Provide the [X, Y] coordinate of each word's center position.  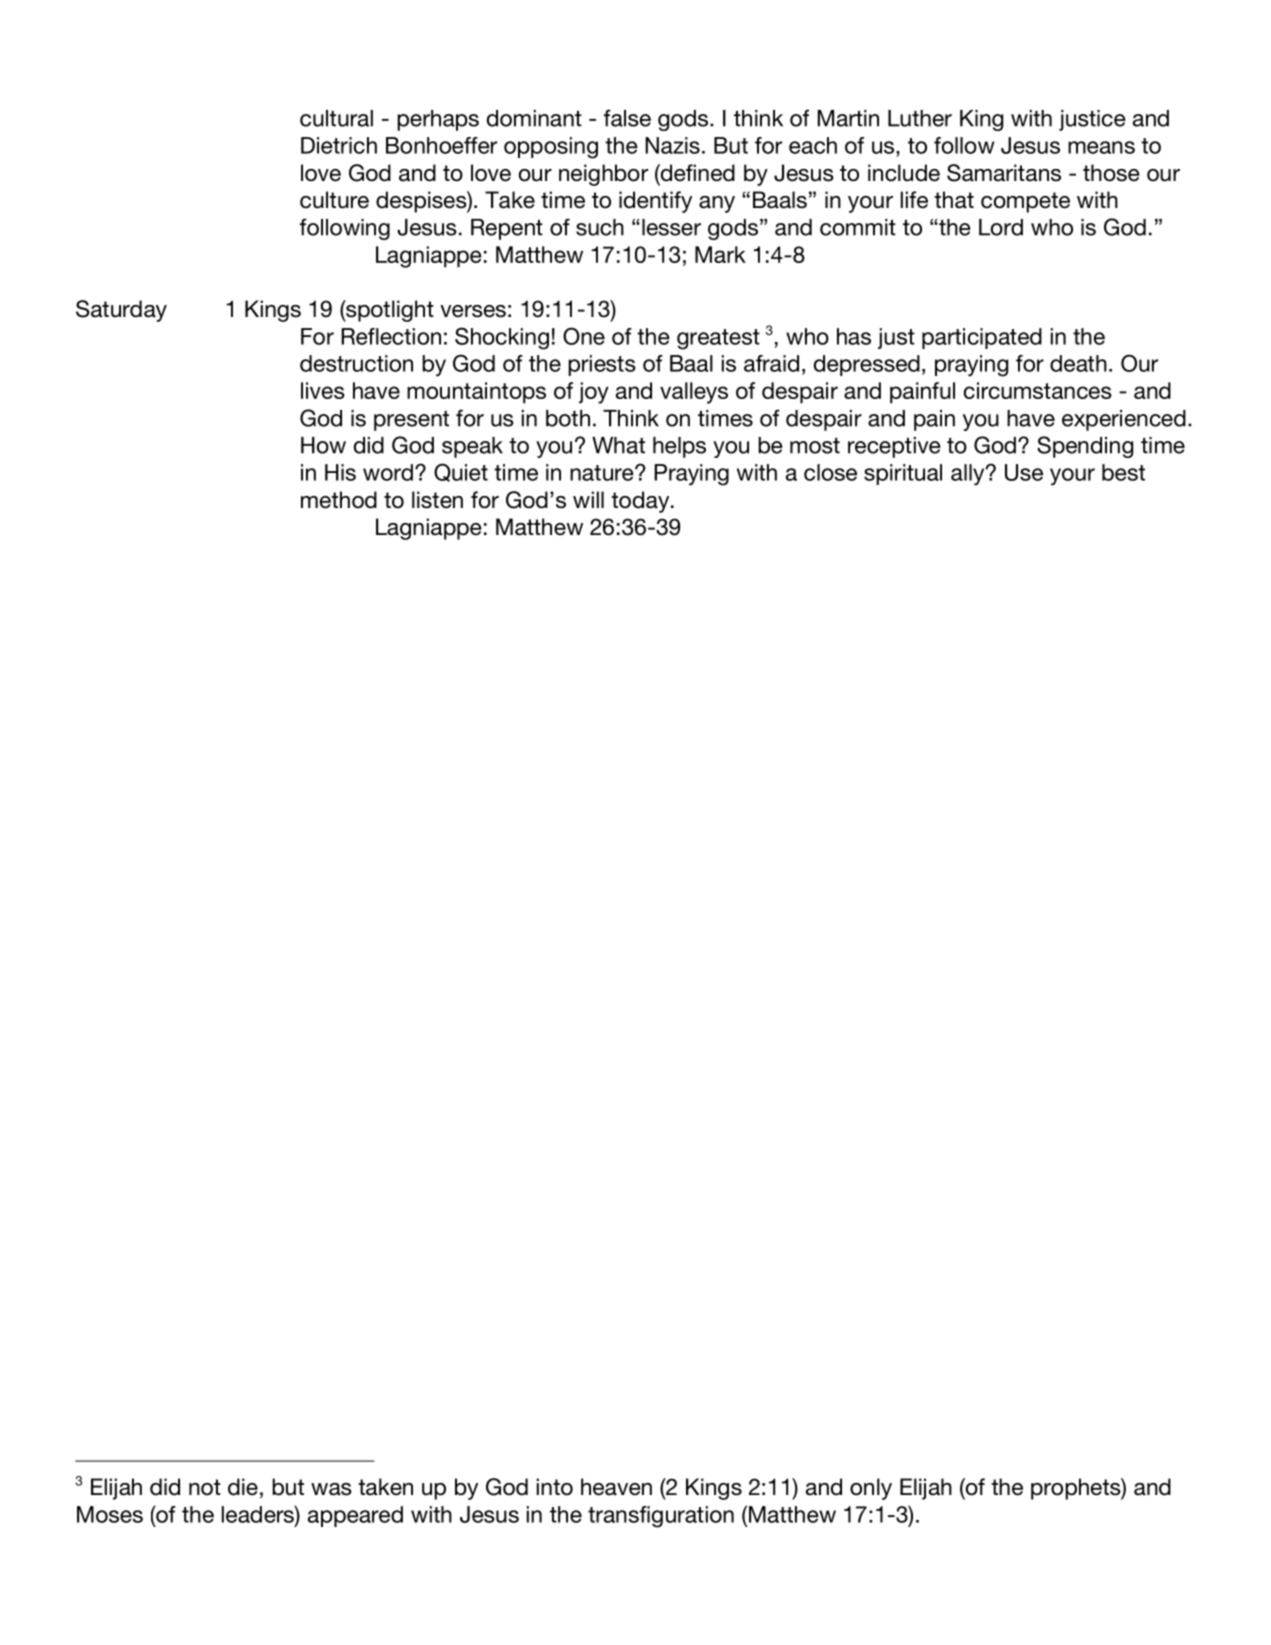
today [641, 502]
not [205, 1487]
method [339, 500]
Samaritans [1004, 173]
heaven [616, 1487]
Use [1024, 472]
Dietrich [339, 145]
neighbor [603, 175]
